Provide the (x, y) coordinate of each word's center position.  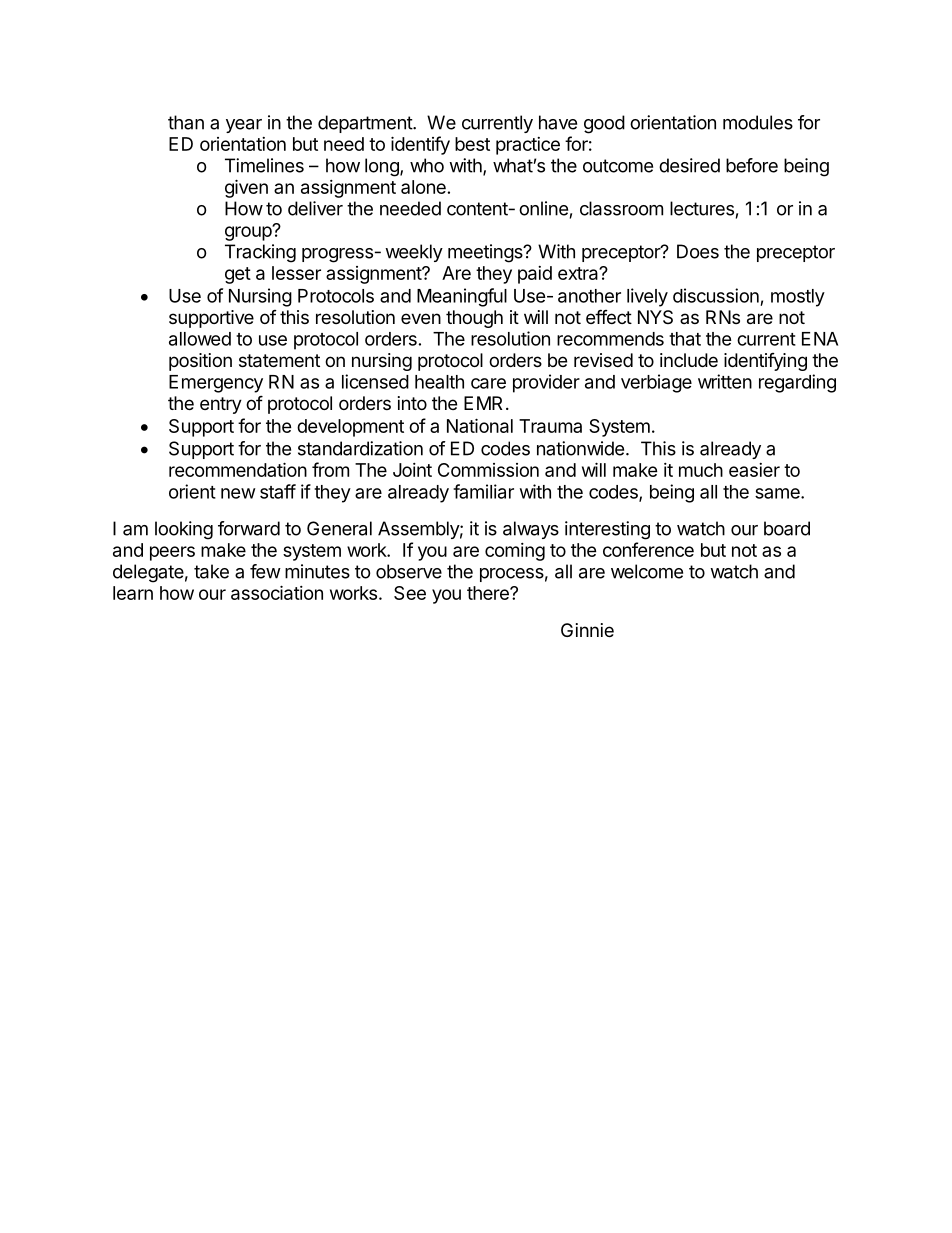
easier (754, 470)
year (244, 126)
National (480, 425)
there (489, 593)
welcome (647, 571)
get (238, 275)
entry (221, 405)
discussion (716, 295)
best (472, 144)
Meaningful (462, 297)
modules (758, 122)
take (211, 571)
